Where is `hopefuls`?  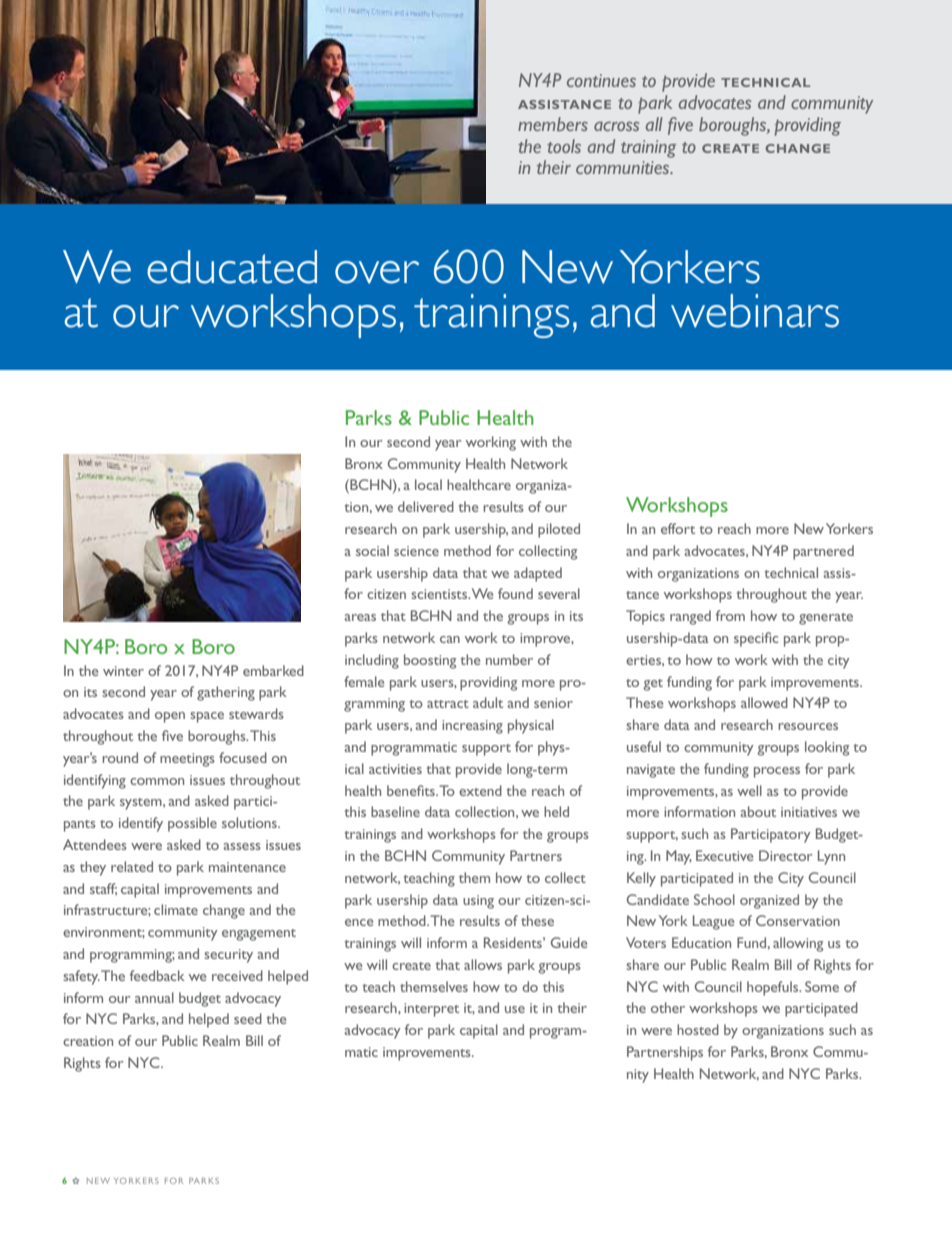
hopefuls is located at coordinates (774, 988).
